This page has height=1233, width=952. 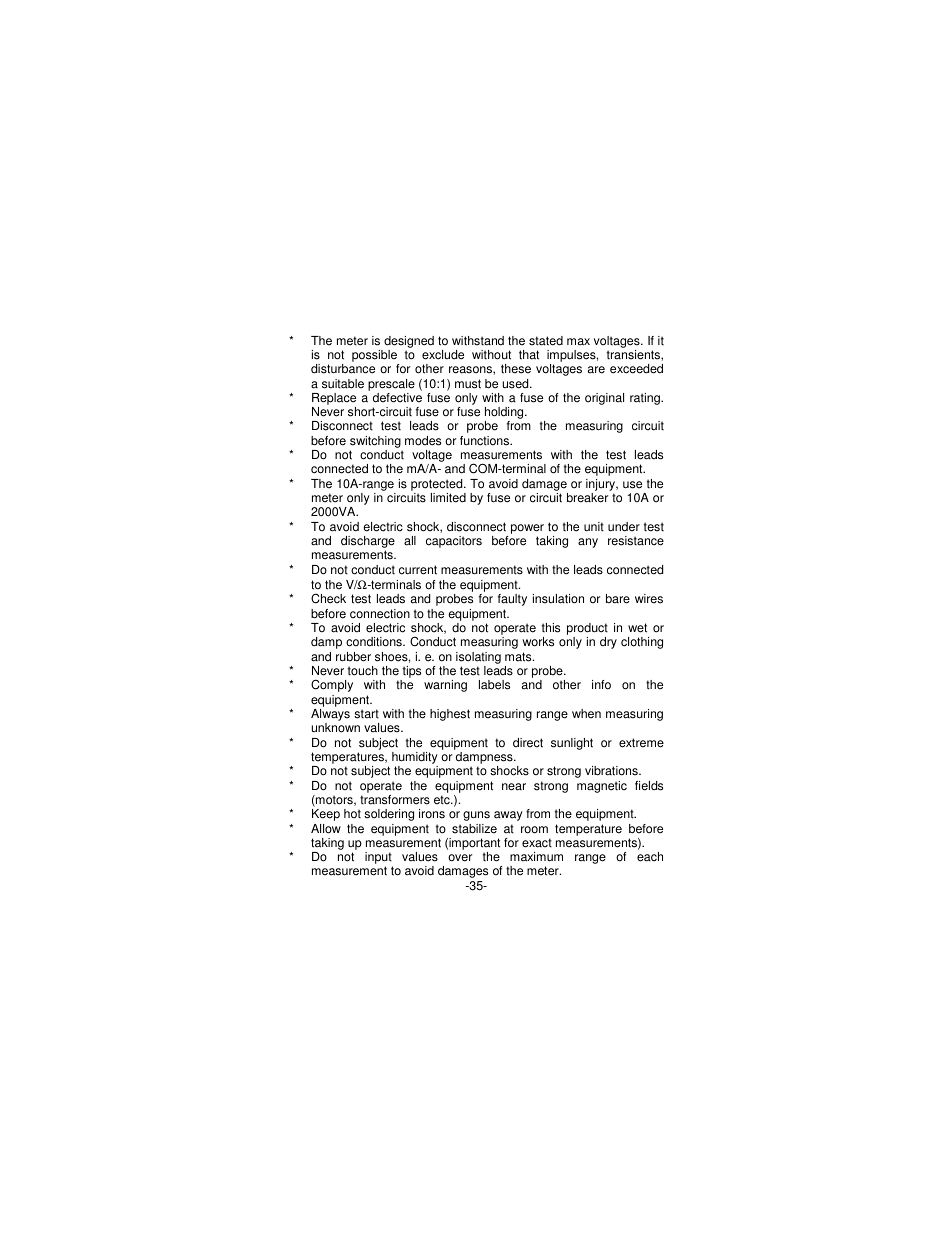 What do you see at coordinates (379, 859) in the page?
I see `input` at bounding box center [379, 859].
